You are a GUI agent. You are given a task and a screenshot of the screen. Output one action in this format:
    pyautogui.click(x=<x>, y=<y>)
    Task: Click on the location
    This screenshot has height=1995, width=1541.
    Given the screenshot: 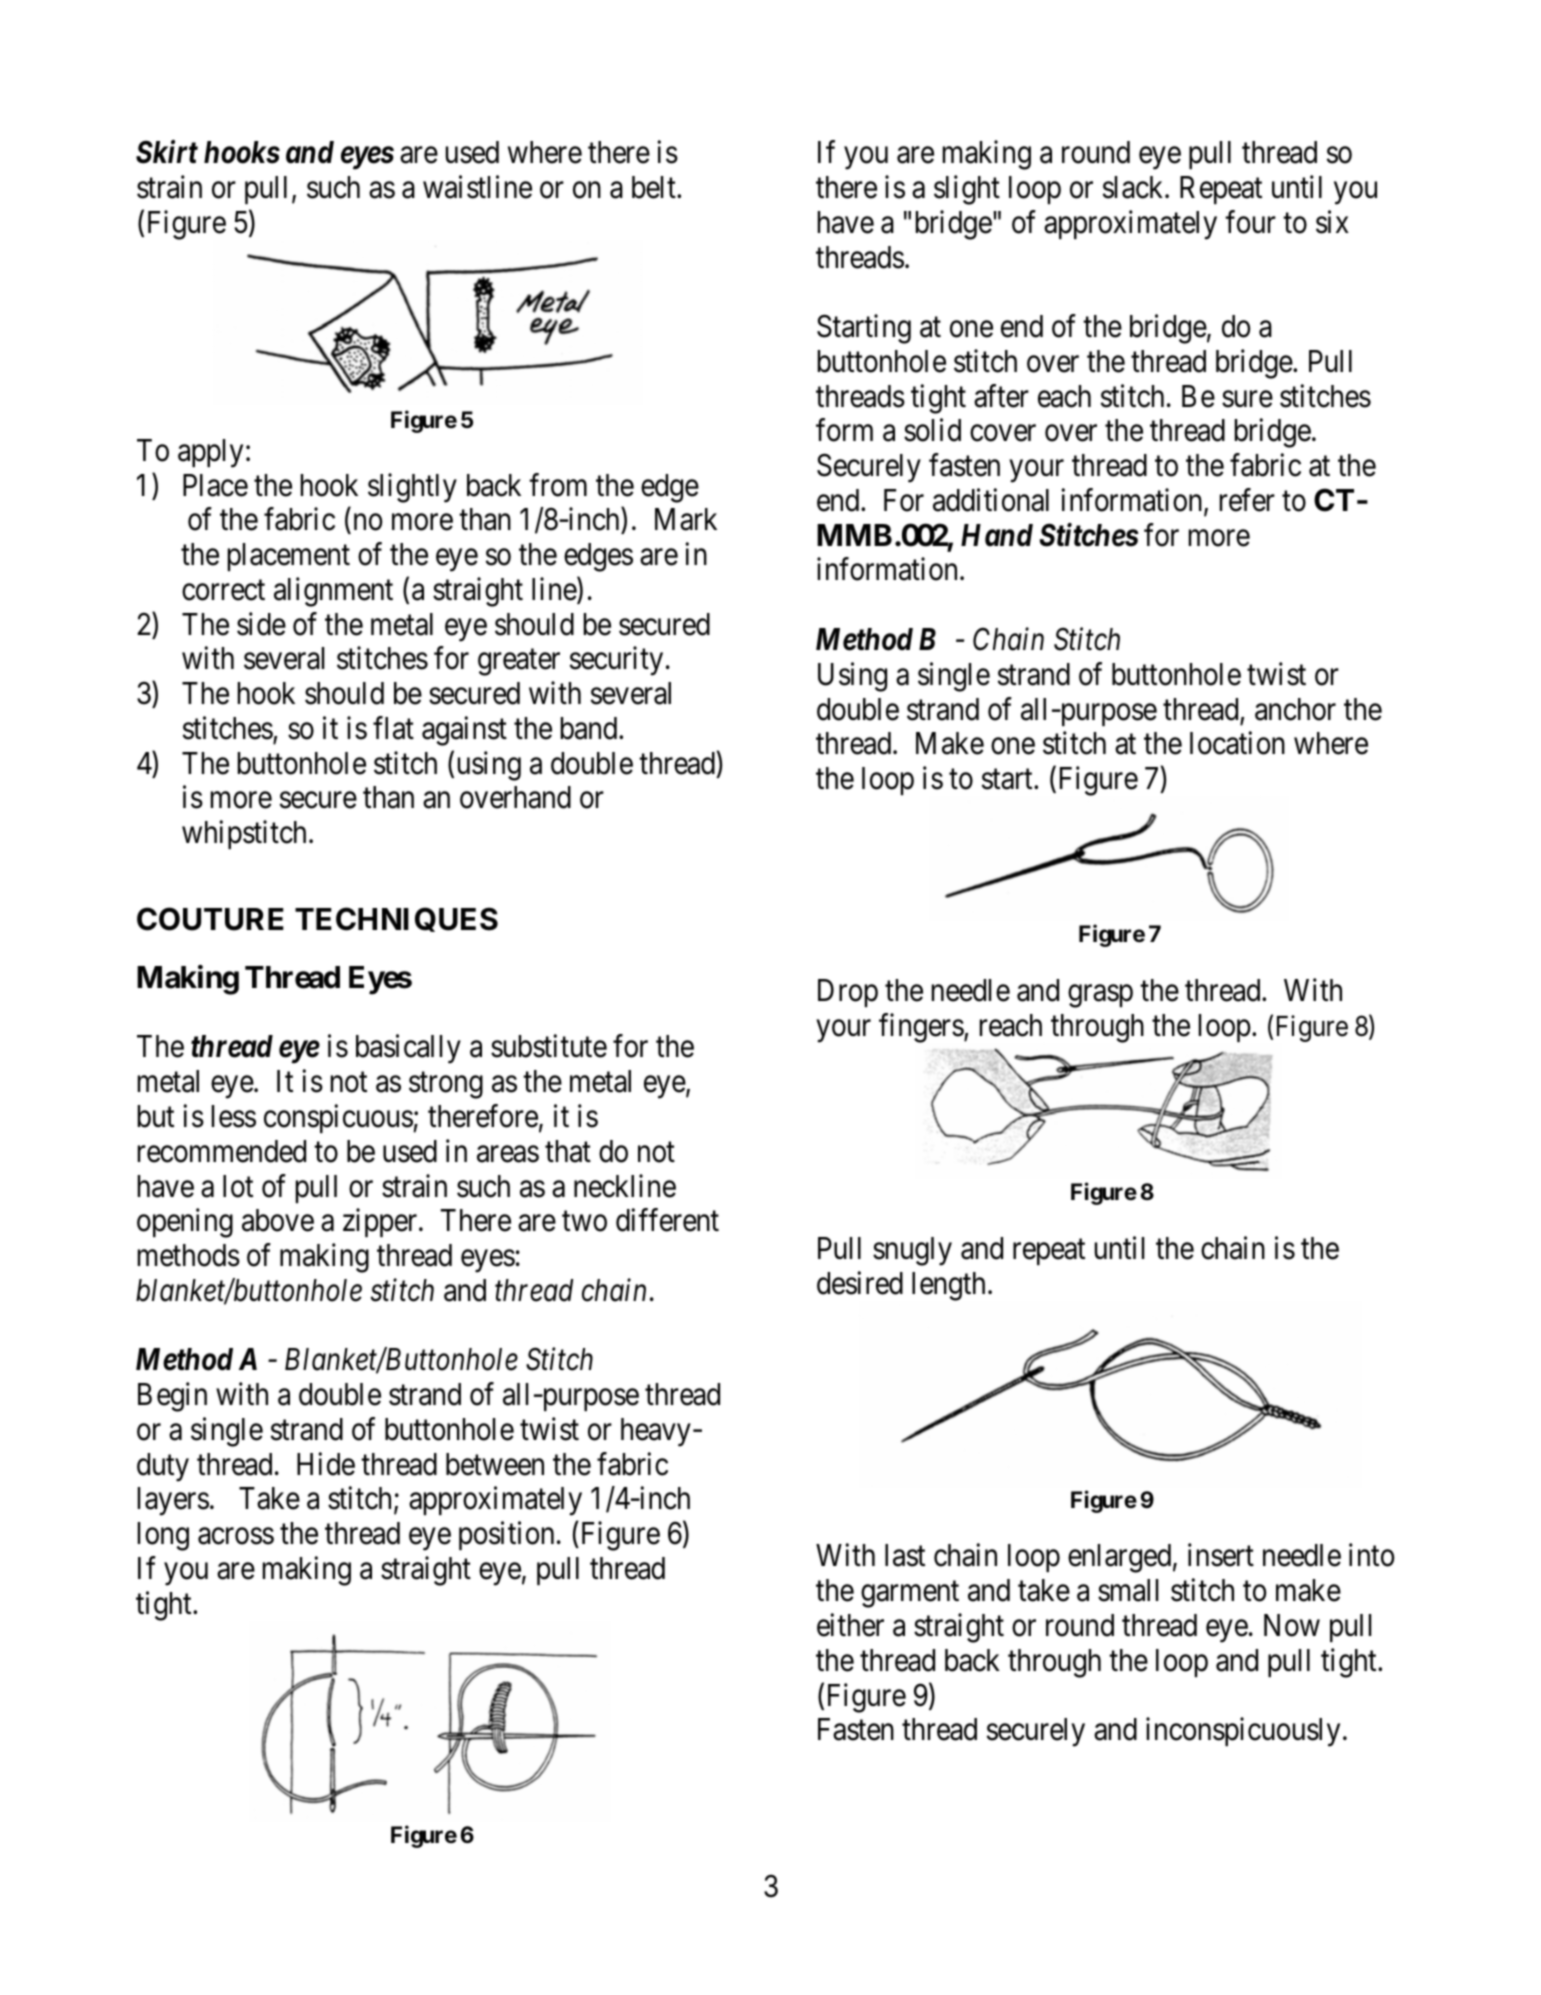 What is the action you would take?
    pyautogui.click(x=1237, y=743)
